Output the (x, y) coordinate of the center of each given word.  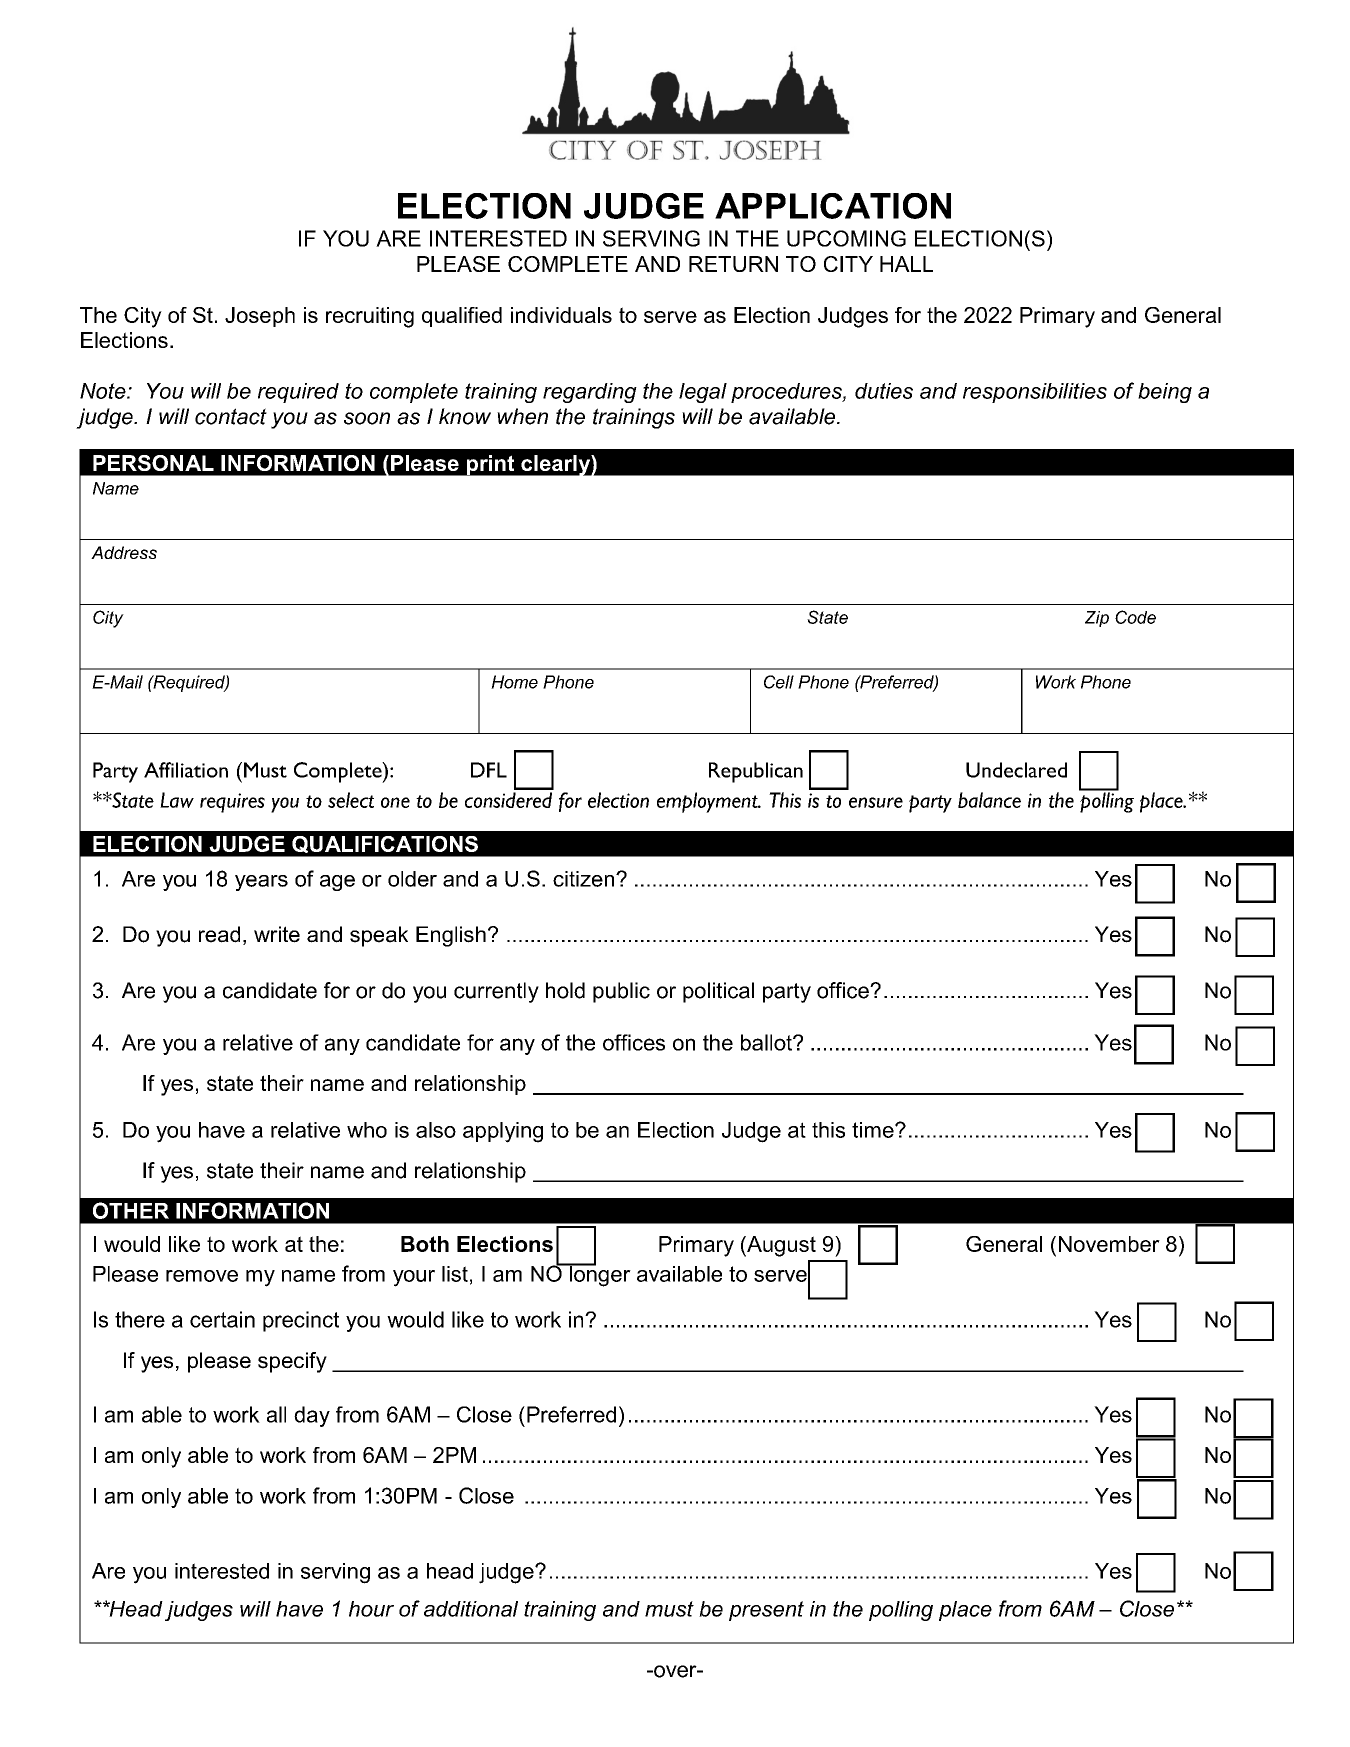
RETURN (733, 264)
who (367, 1130)
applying (503, 1132)
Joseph (260, 317)
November (1109, 1244)
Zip (1097, 619)
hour (371, 1609)
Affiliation (186, 770)
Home (514, 682)
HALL (906, 264)
